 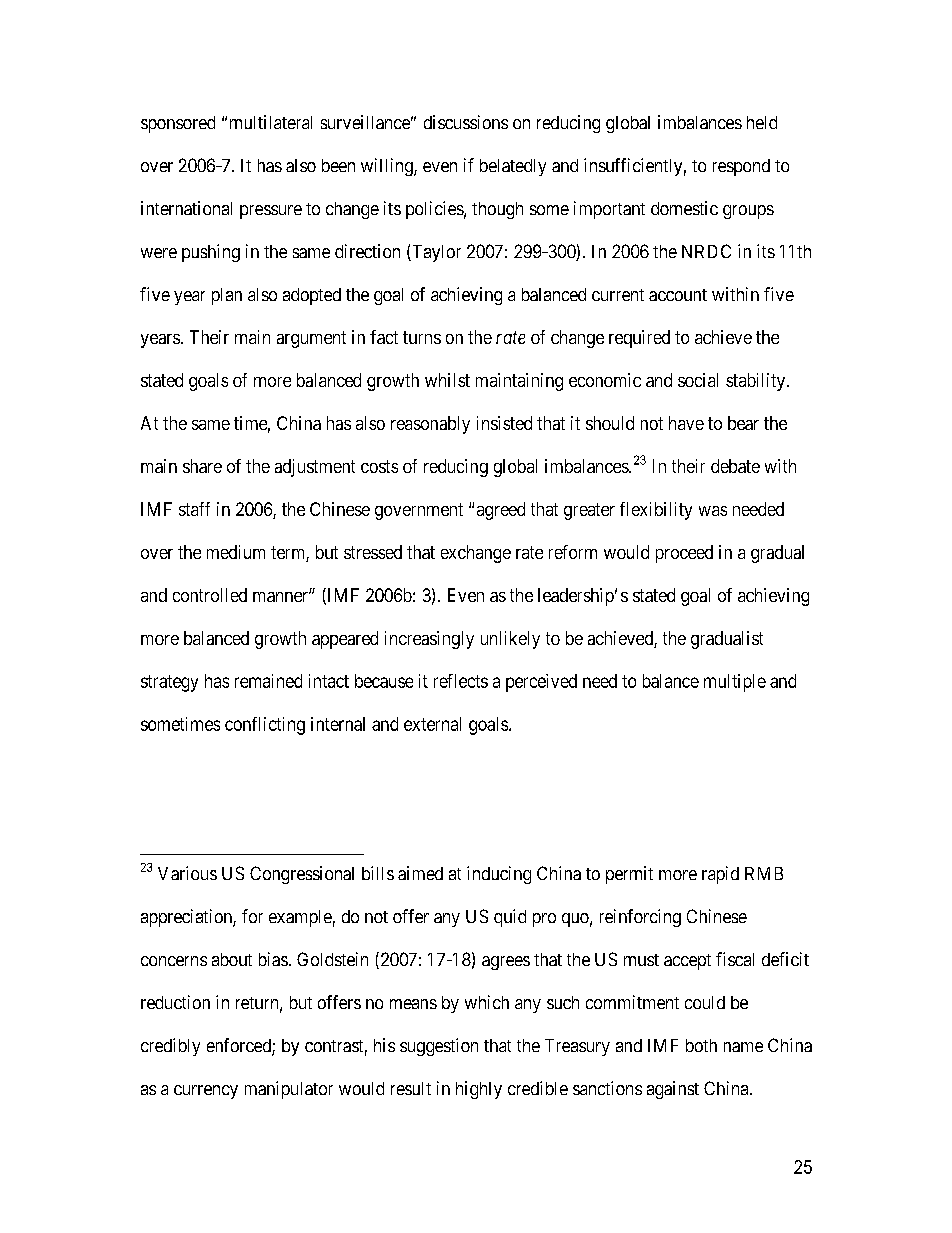 I want to click on respond, so click(x=741, y=167).
